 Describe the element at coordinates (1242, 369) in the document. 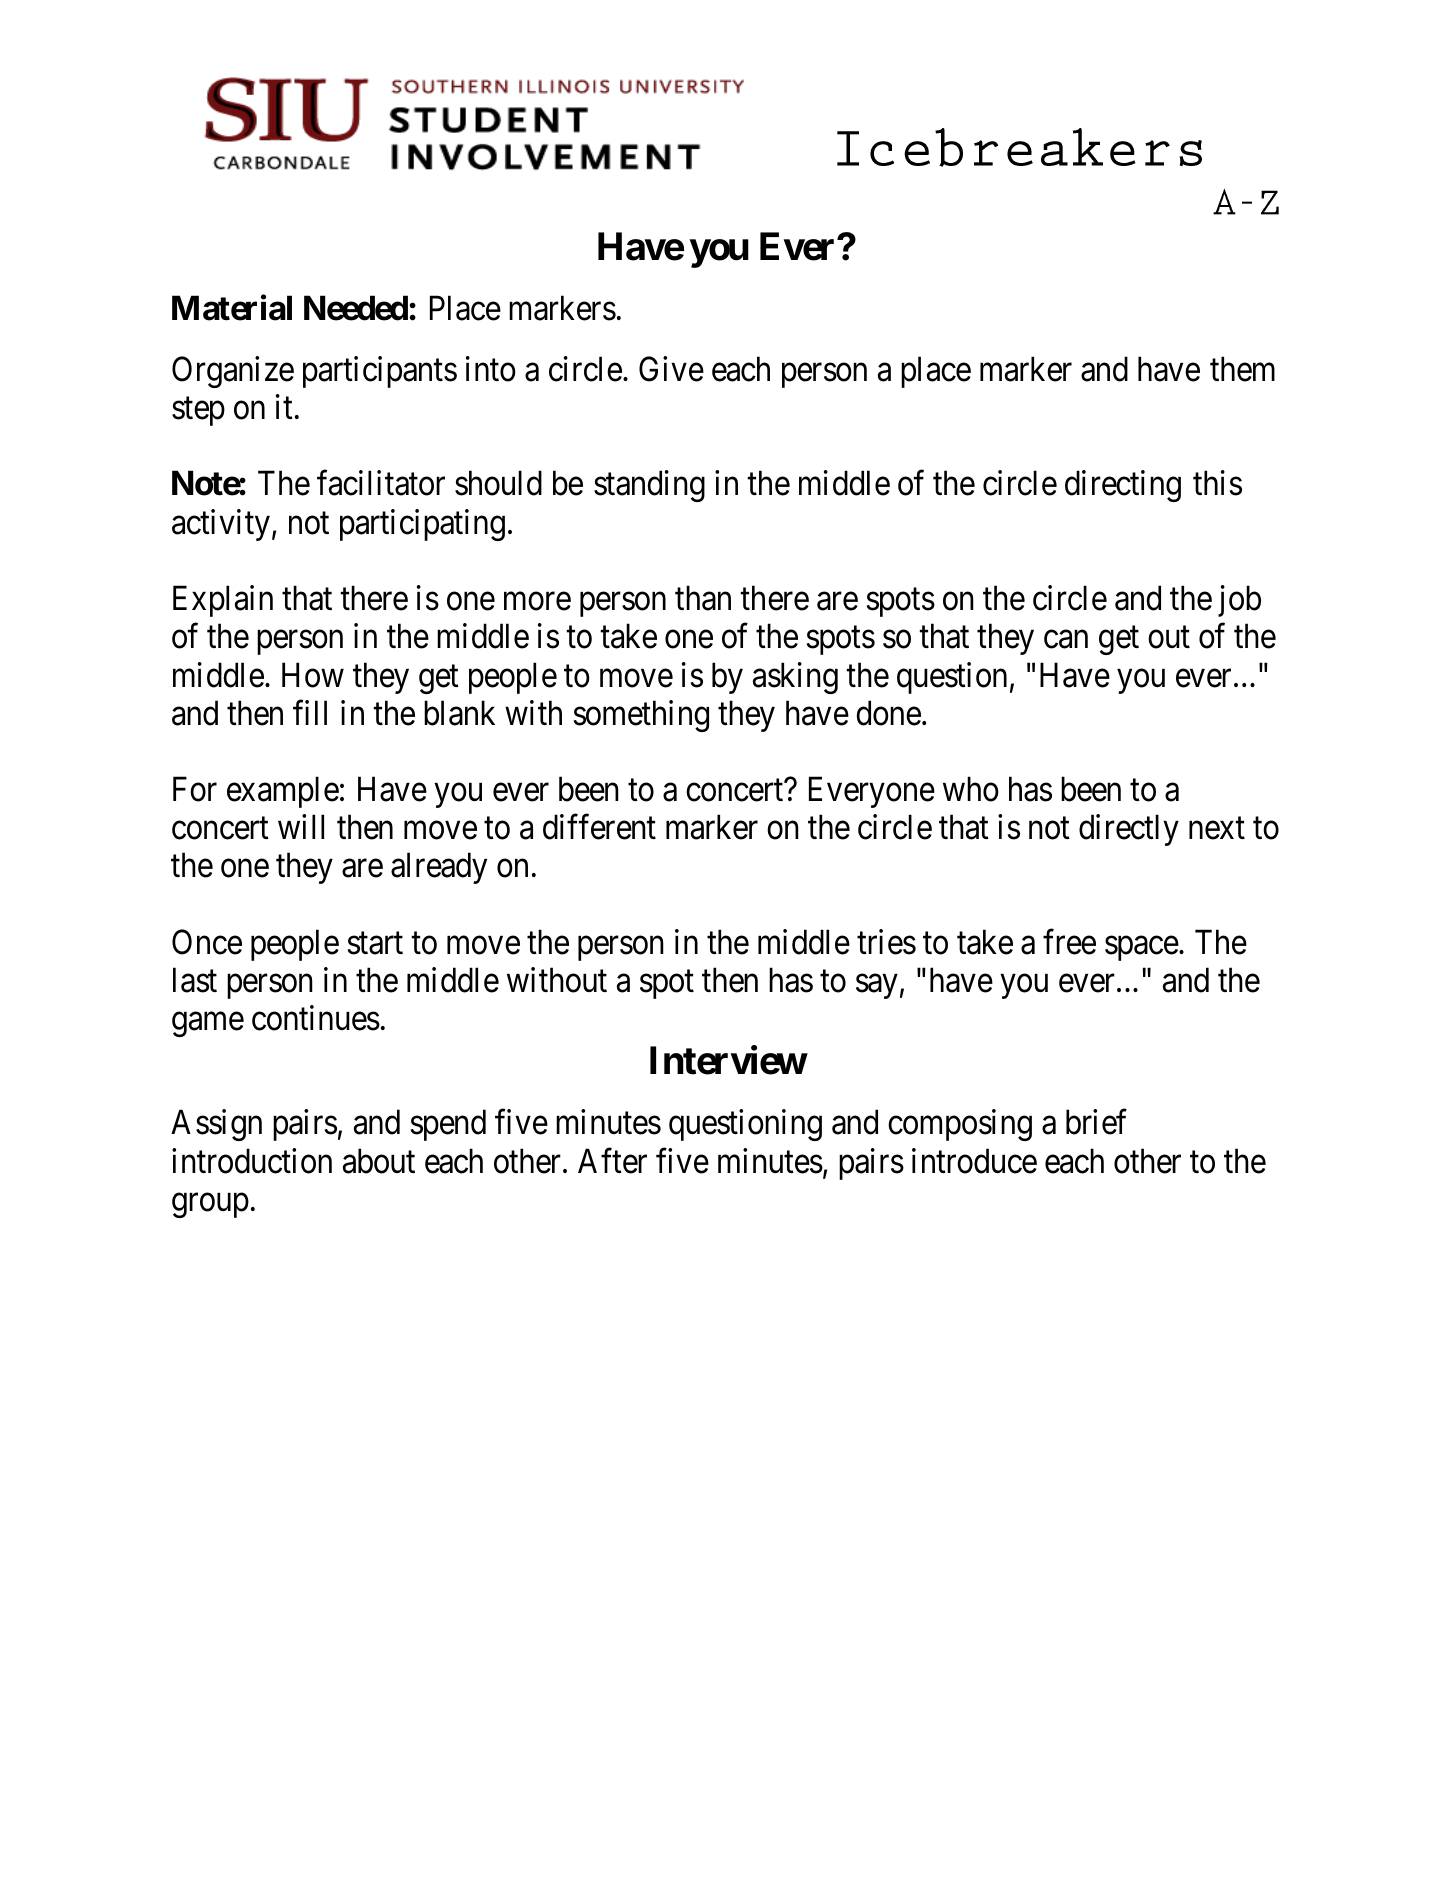

I see `them` at that location.
